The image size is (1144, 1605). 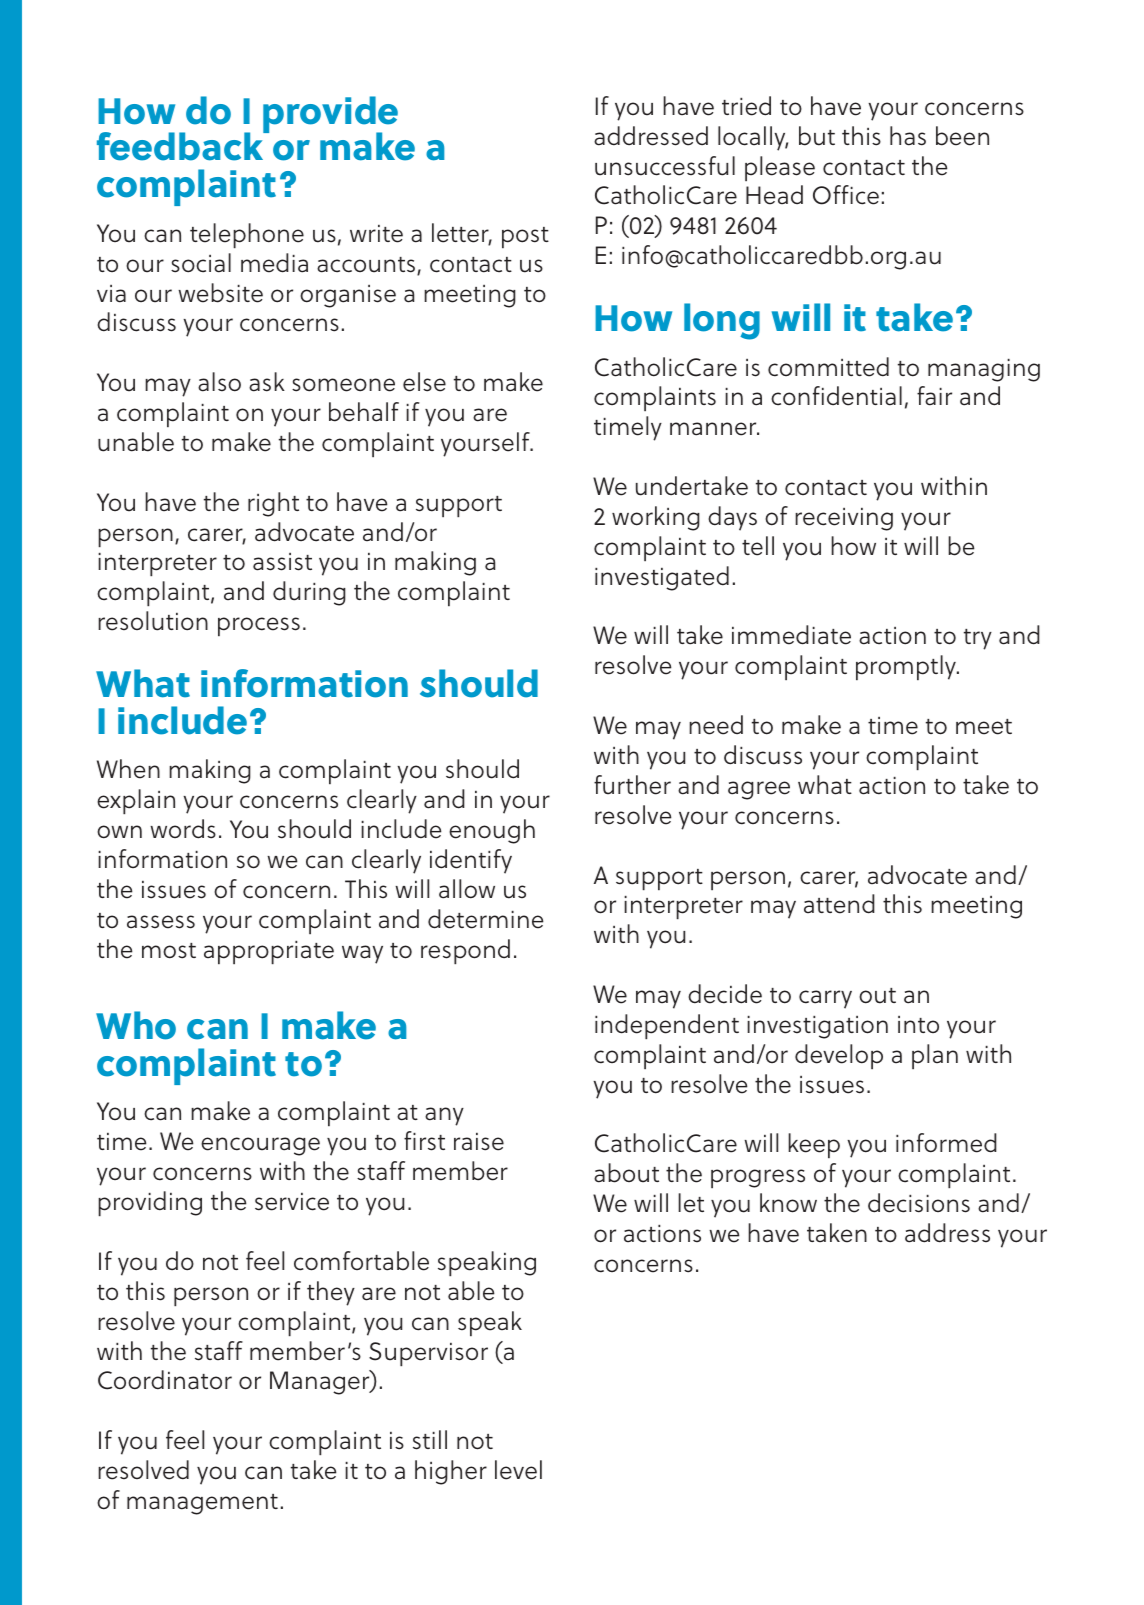 I want to click on has, so click(x=908, y=136).
